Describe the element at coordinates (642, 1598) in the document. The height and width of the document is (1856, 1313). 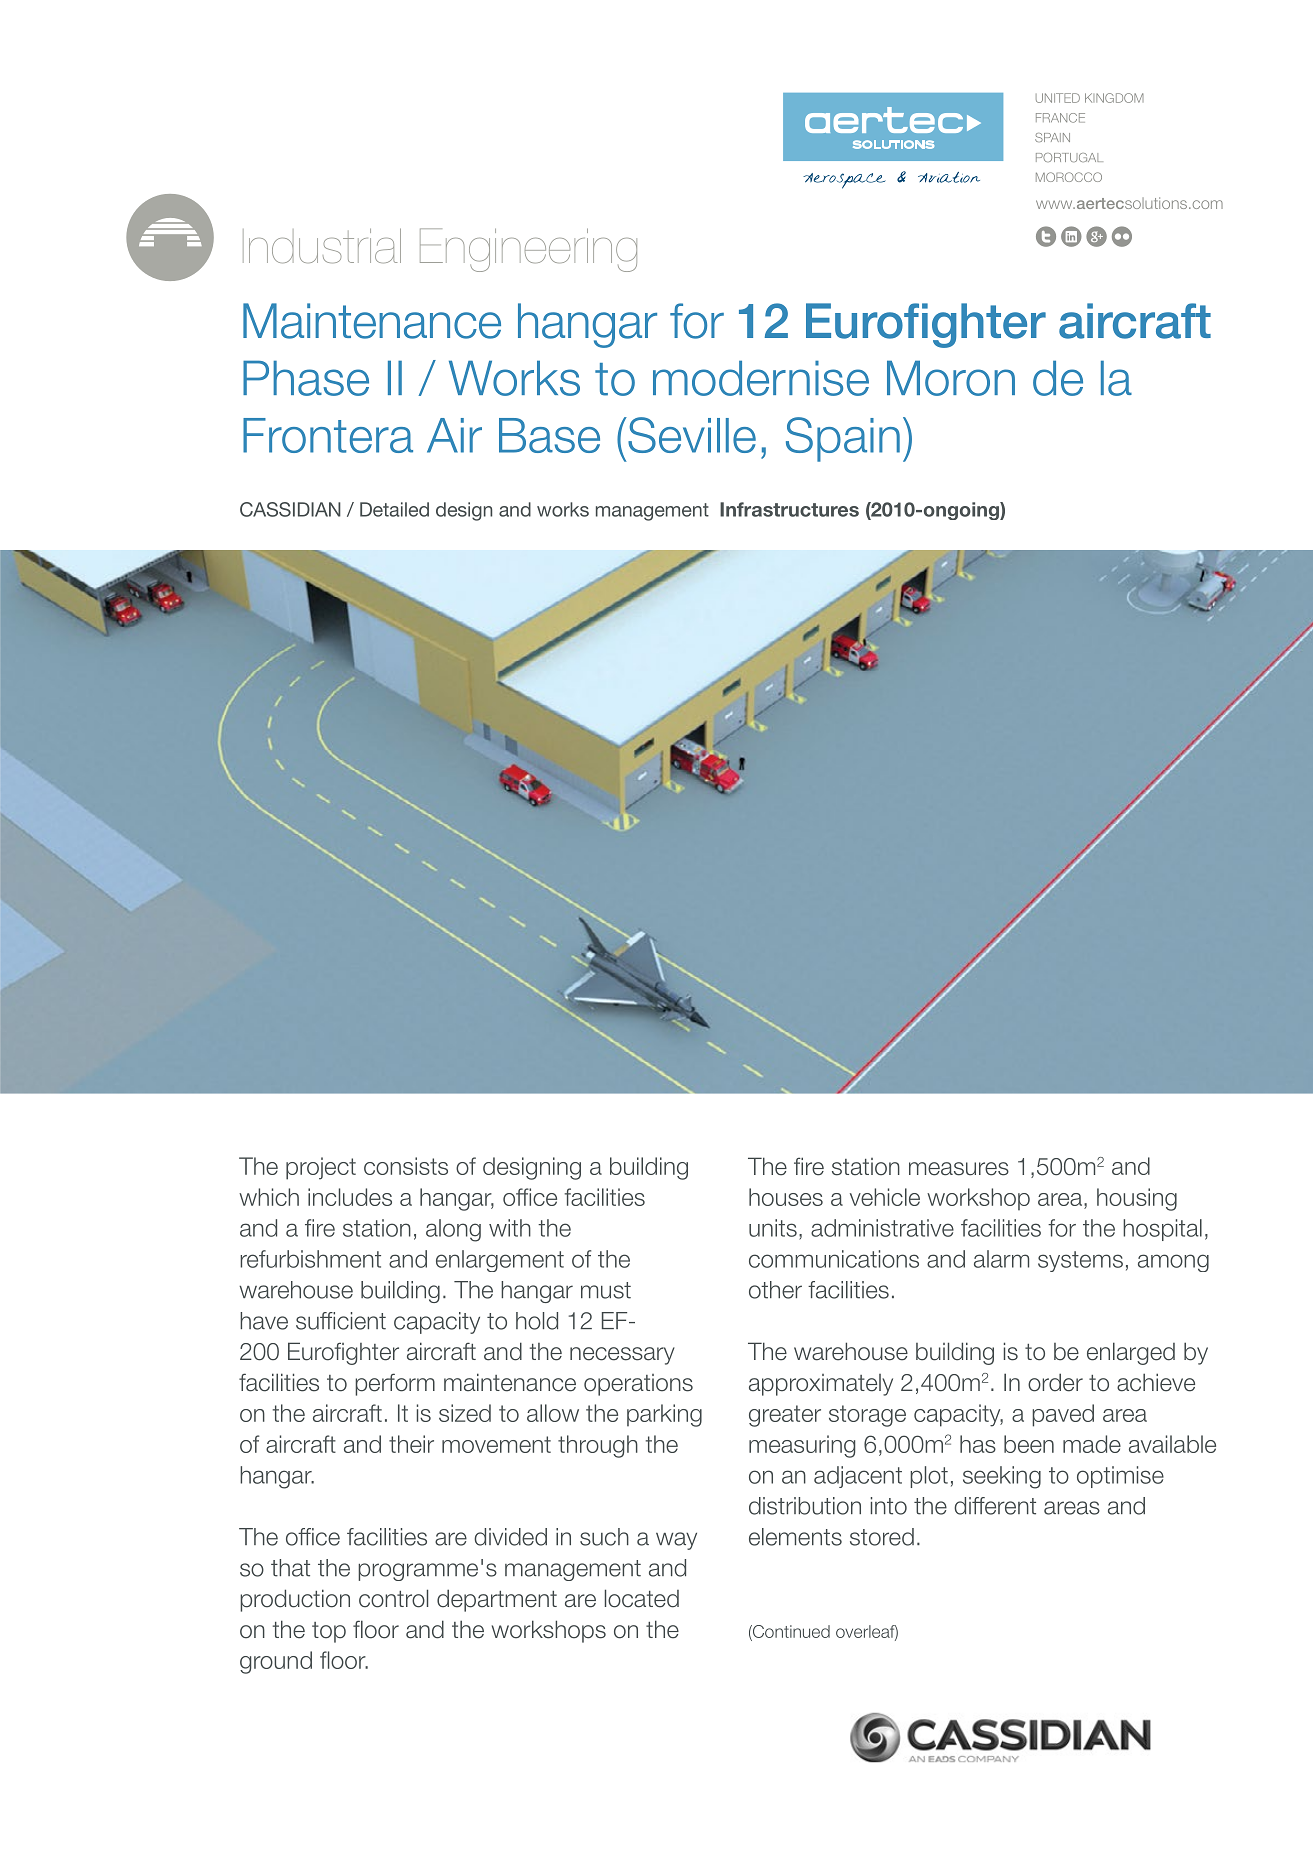
I see `located` at that location.
